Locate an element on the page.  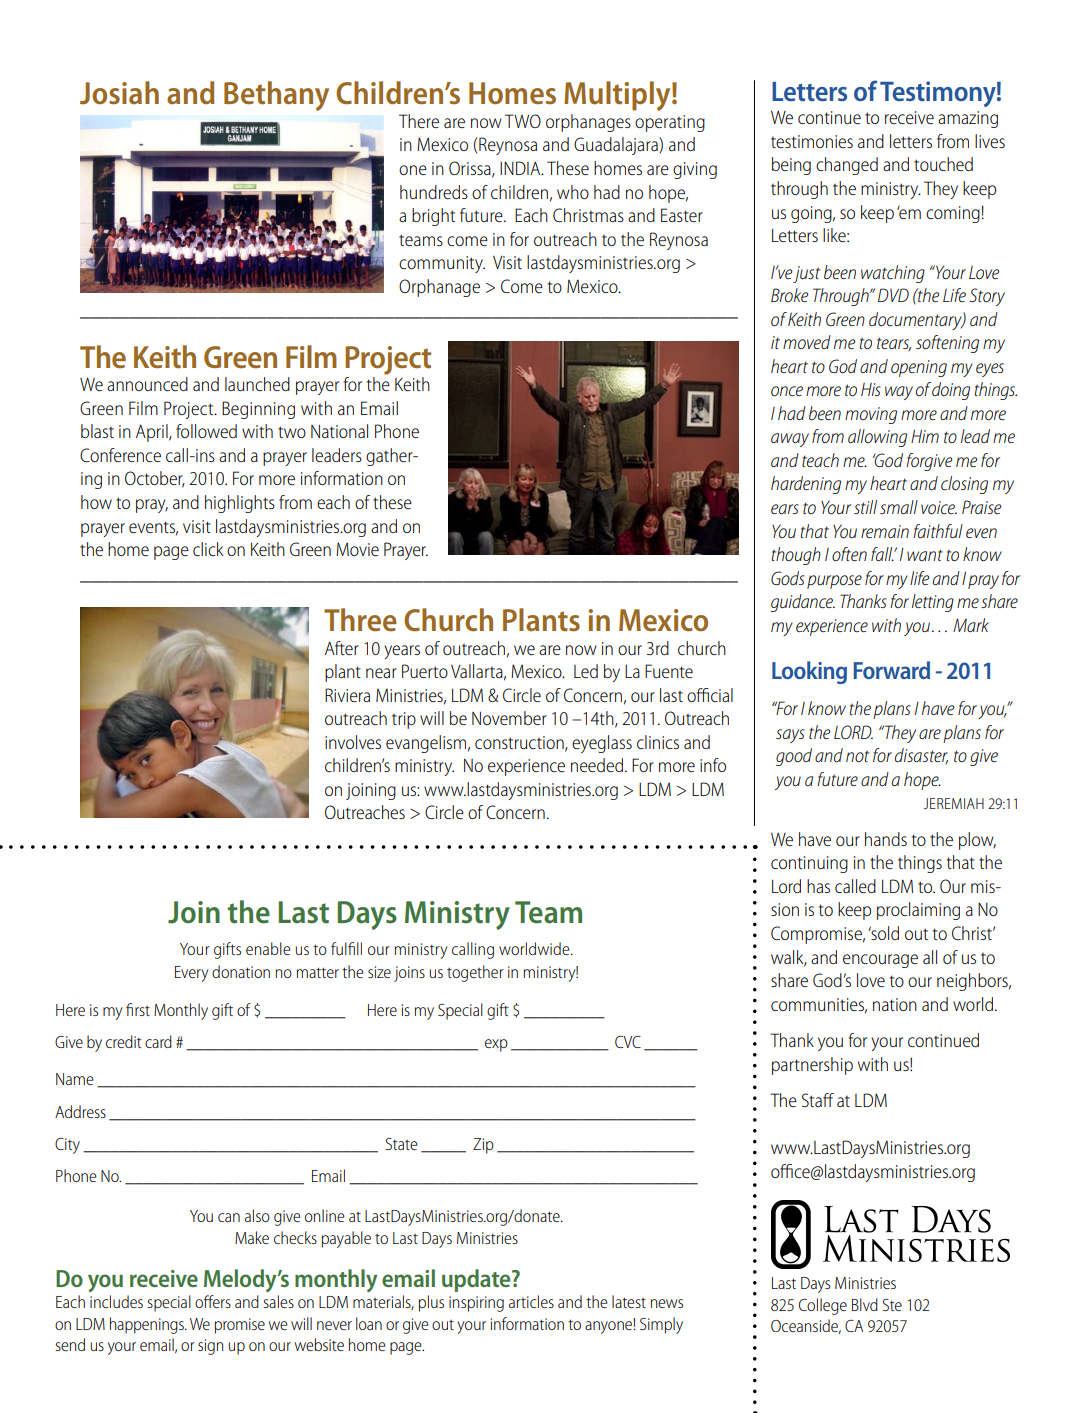
Riviera is located at coordinates (347, 695).
